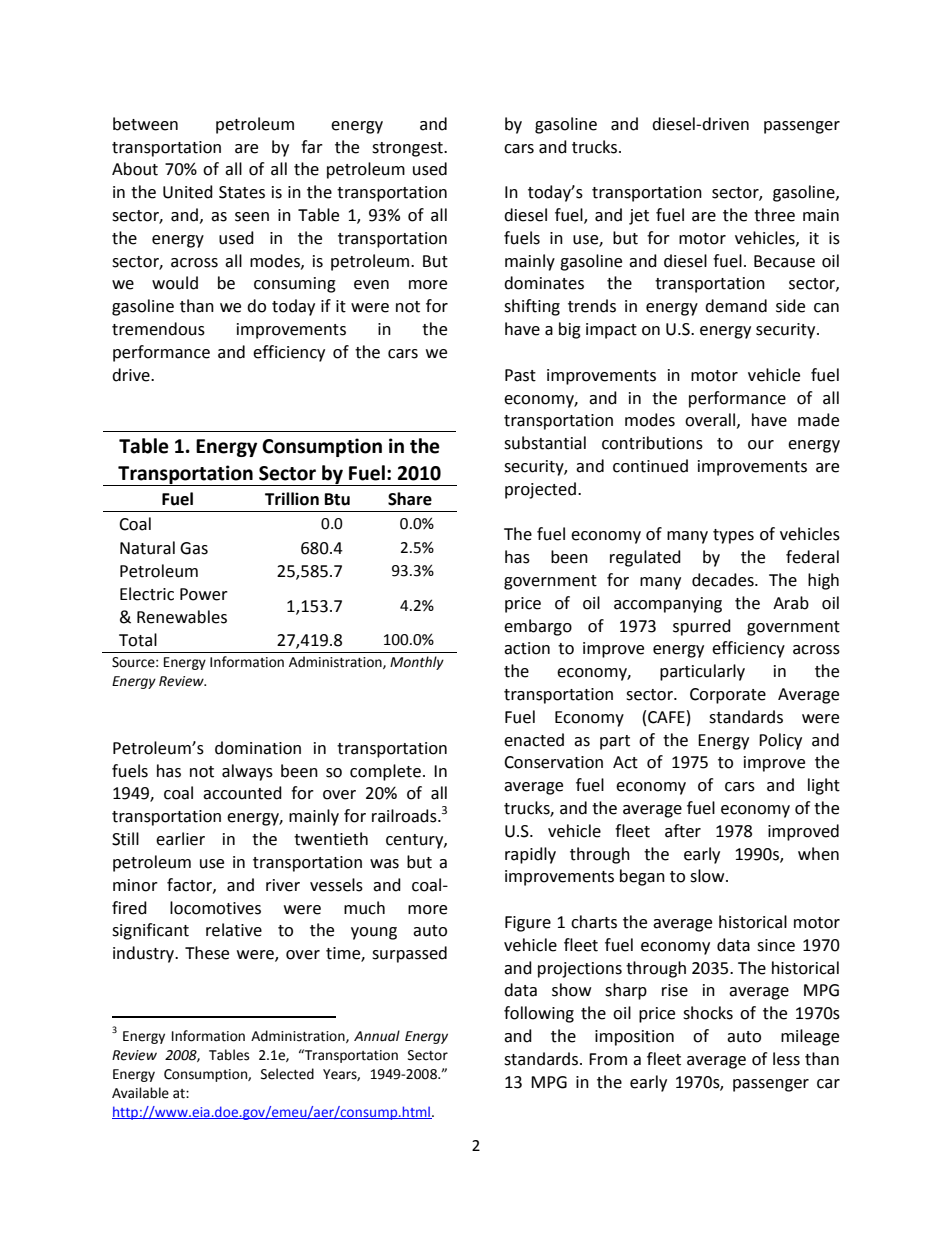  Describe the element at coordinates (538, 627) in the screenshot. I see `embargo` at that location.
